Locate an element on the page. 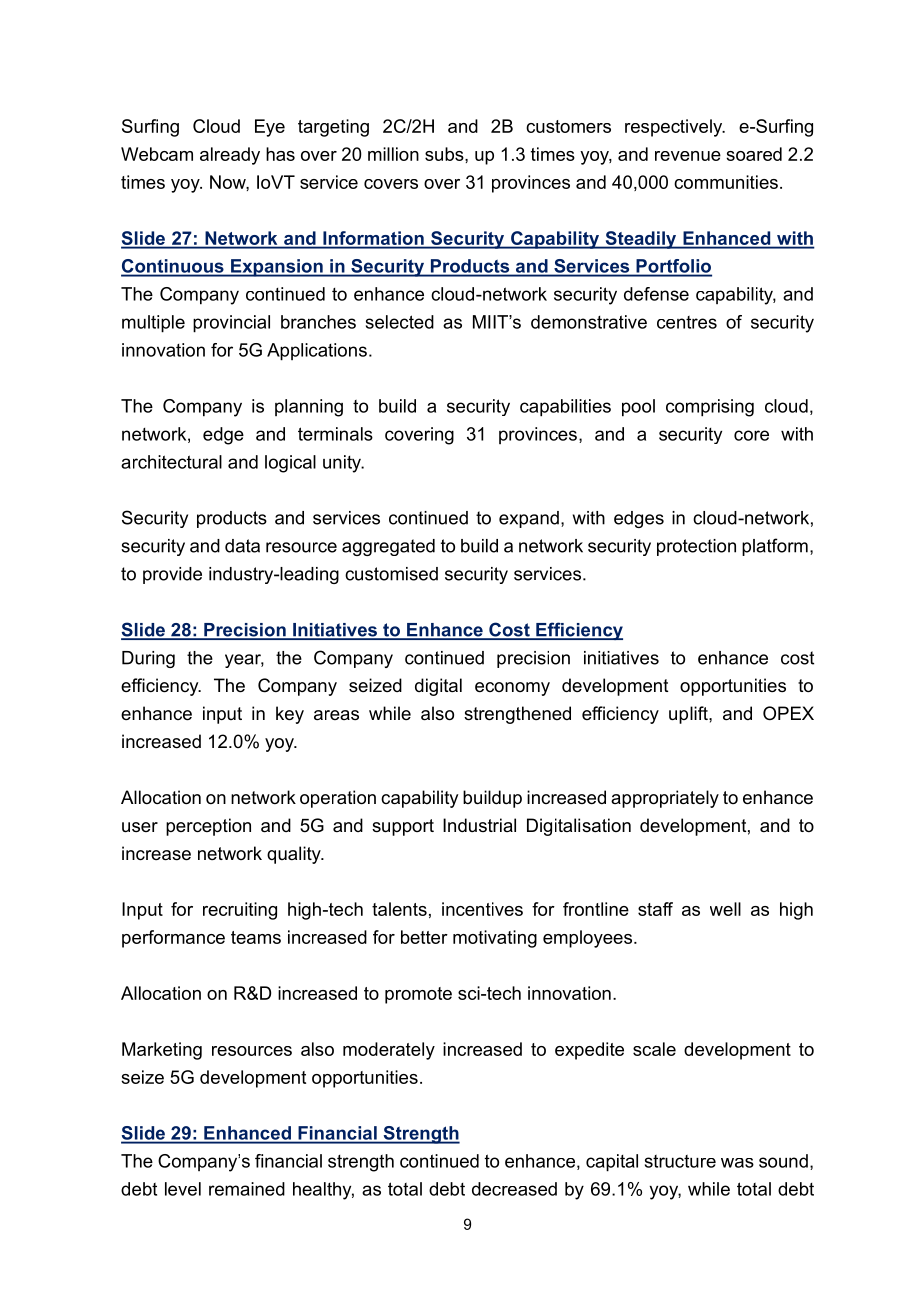  subs is located at coordinates (445, 154).
